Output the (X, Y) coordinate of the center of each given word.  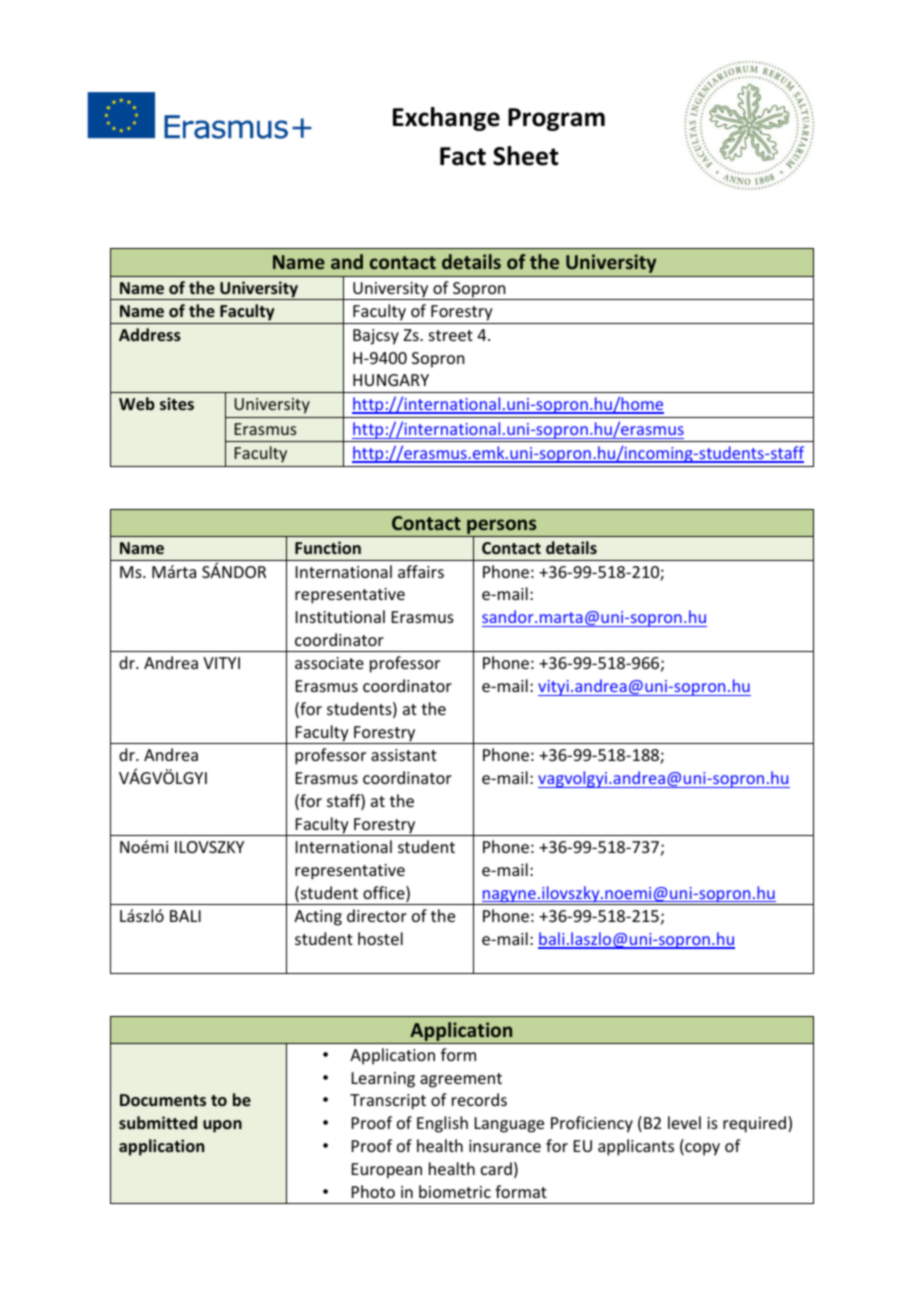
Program (556, 119)
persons (502, 528)
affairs (421, 571)
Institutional (340, 616)
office (385, 894)
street (451, 335)
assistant (404, 755)
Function (328, 547)
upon (222, 1126)
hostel (380, 938)
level (684, 1122)
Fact (463, 156)
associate (329, 663)
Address (150, 334)
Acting (318, 918)
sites (177, 403)
